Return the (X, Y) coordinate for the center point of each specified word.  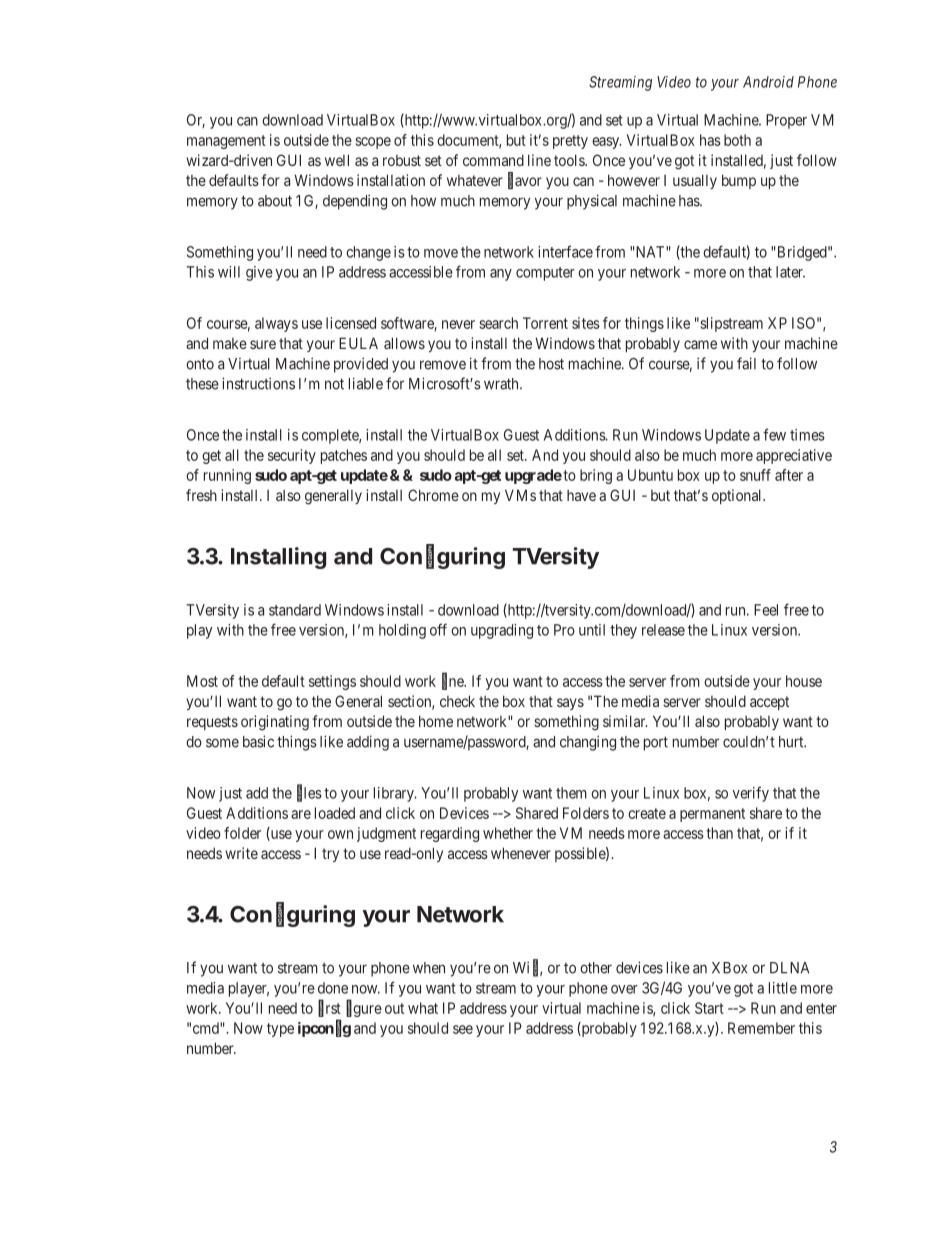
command (493, 160)
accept (769, 703)
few (774, 434)
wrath (502, 384)
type (280, 1030)
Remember (761, 1028)
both (737, 140)
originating (275, 723)
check (457, 701)
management (226, 142)
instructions (258, 383)
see (463, 1029)
